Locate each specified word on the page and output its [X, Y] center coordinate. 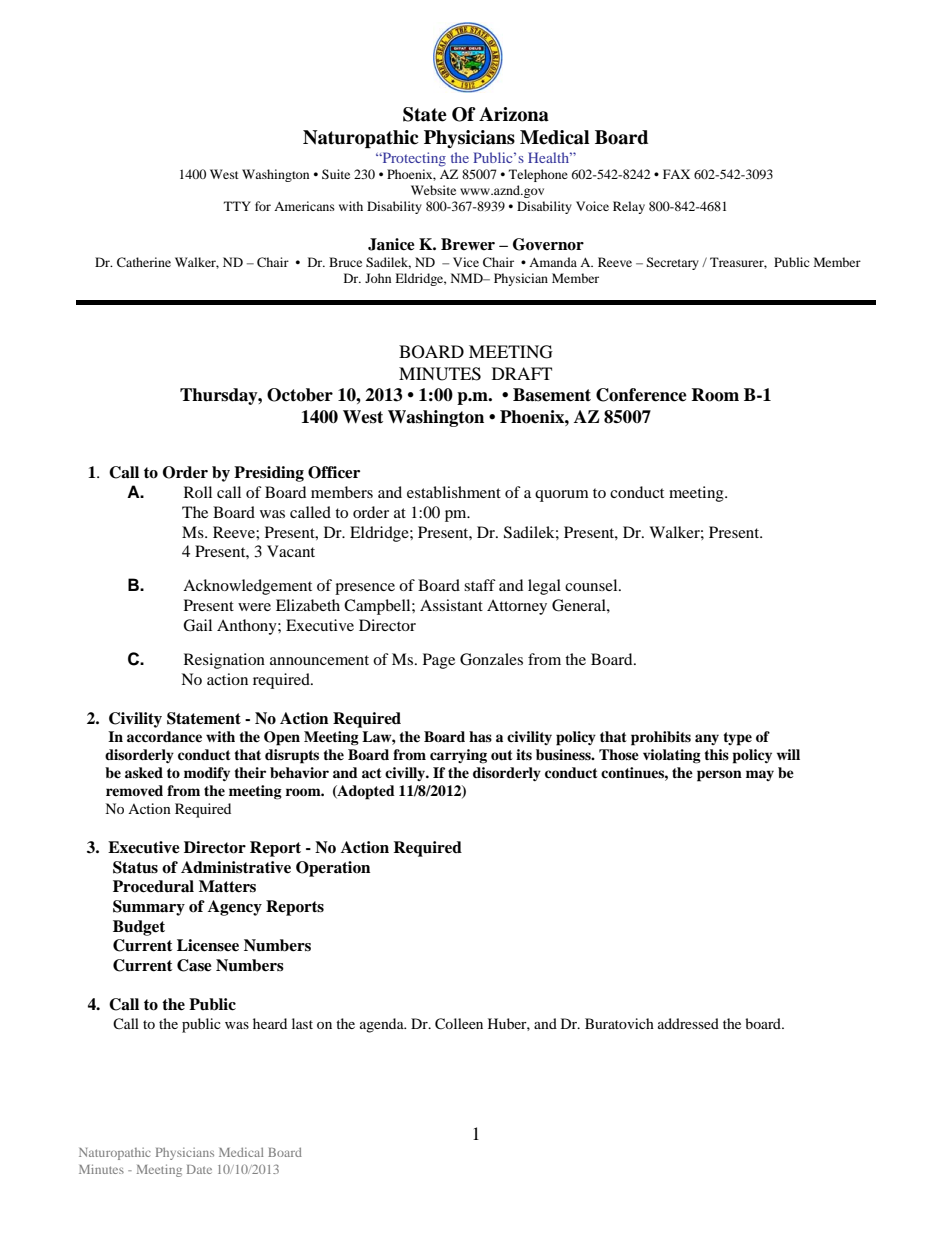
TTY [237, 206]
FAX [676, 174]
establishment [454, 492]
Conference [641, 395]
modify [207, 774]
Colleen [459, 1024]
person [719, 776]
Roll [198, 492]
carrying [458, 756]
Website [433, 190]
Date [199, 1169]
